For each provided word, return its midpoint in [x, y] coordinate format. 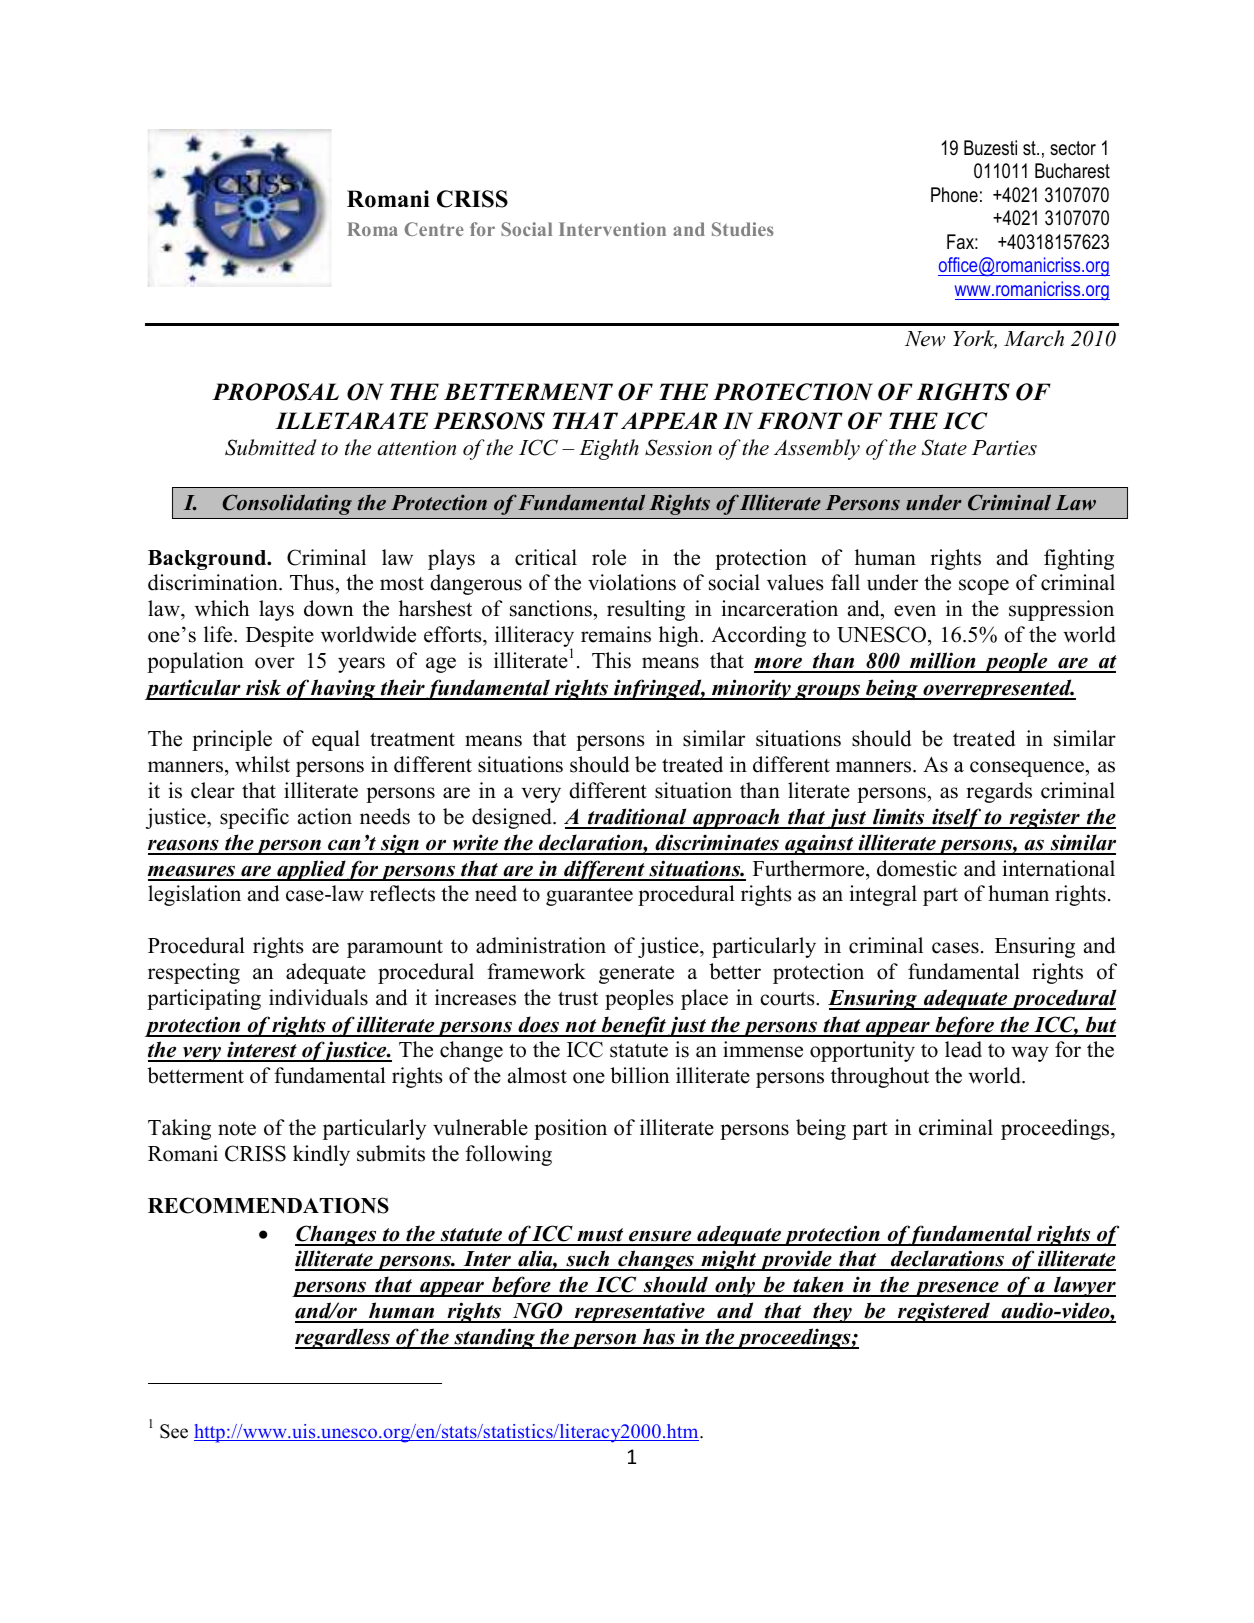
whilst [262, 764]
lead [963, 1049]
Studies [743, 229]
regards [999, 792]
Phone [954, 195]
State [944, 447]
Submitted [271, 447]
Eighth [609, 449]
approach [736, 818]
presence [956, 1289]
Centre [434, 229]
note [237, 1129]
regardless [343, 1338]
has [659, 1338]
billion [639, 1075]
